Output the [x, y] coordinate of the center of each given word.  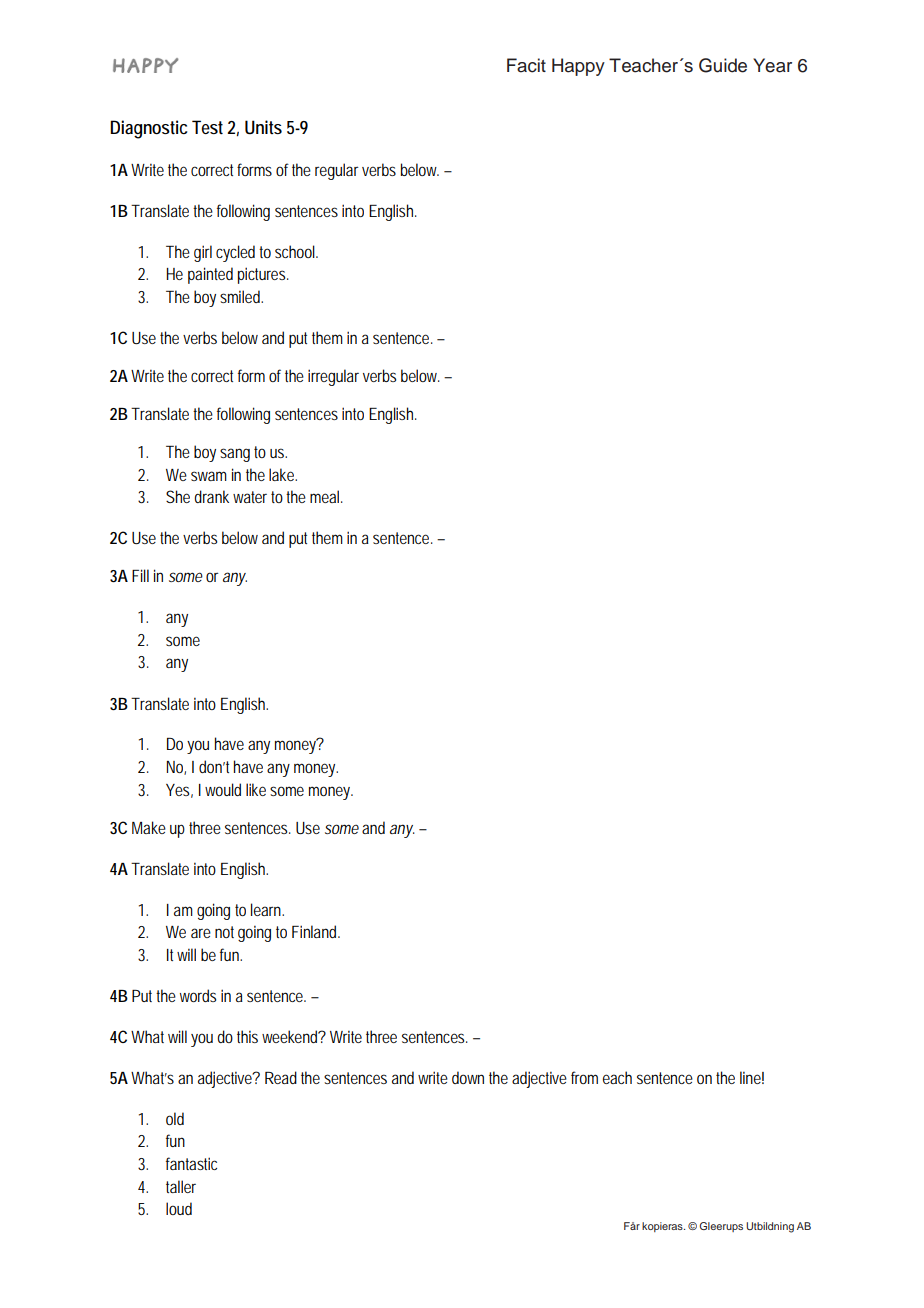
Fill [140, 575]
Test [207, 127]
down [468, 1077]
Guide [723, 65]
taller [181, 1186]
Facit [526, 65]
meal [324, 496]
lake [281, 474]
